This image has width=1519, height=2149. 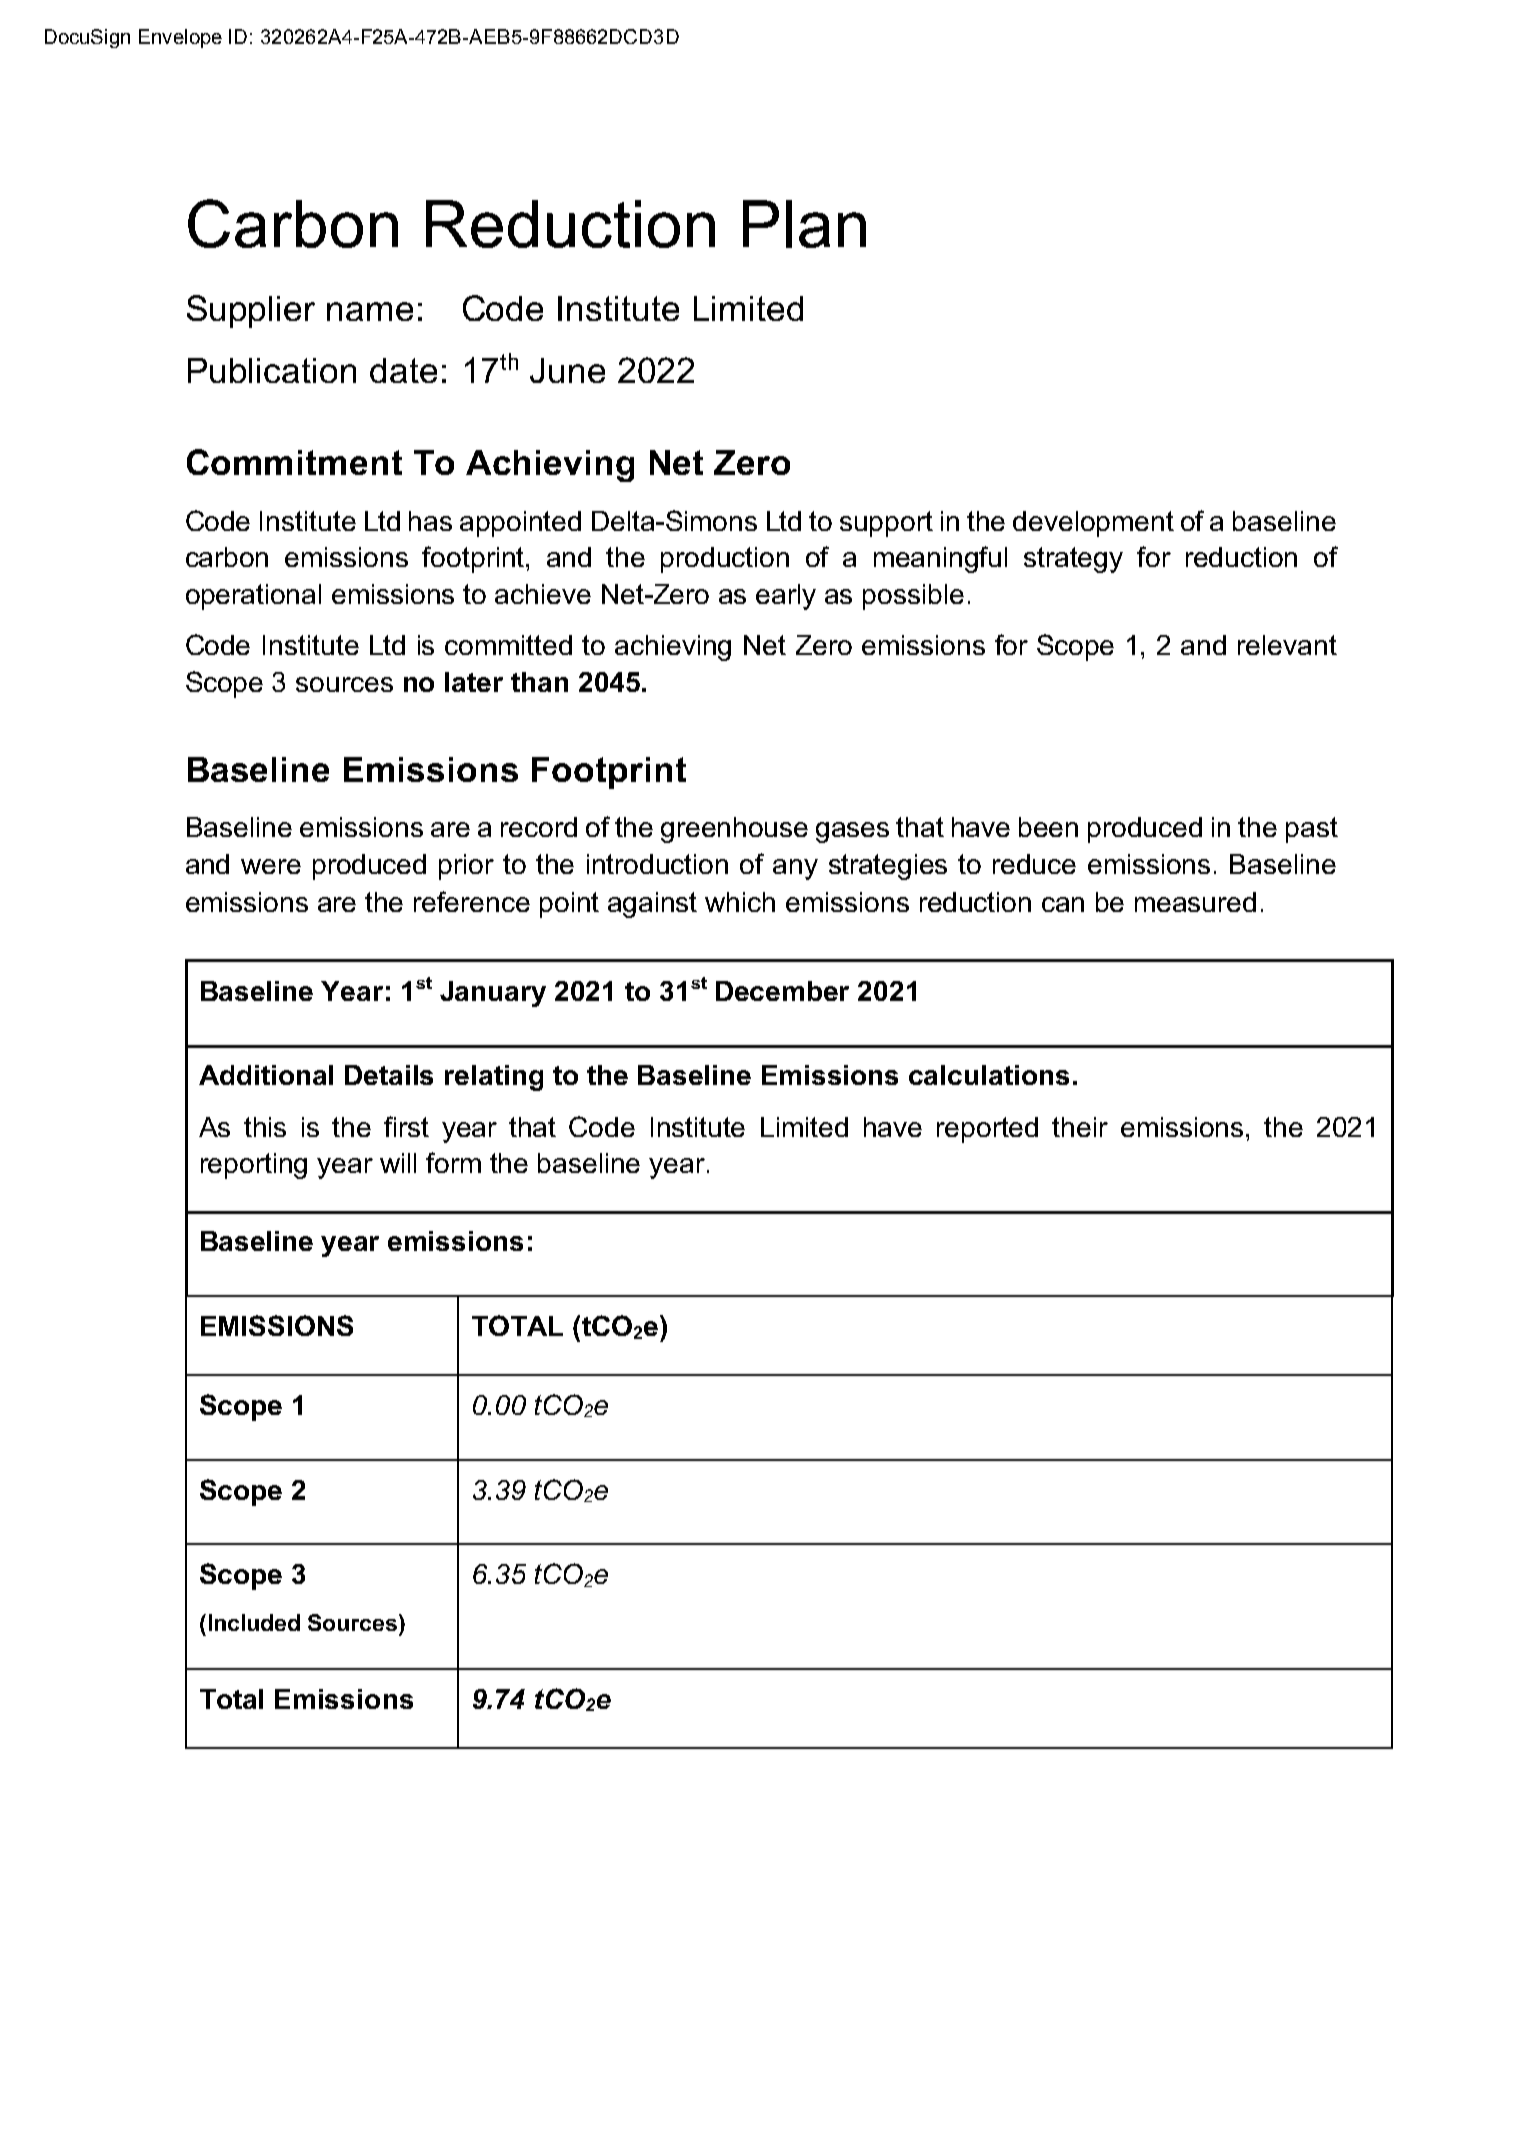 I want to click on development, so click(x=1093, y=524).
